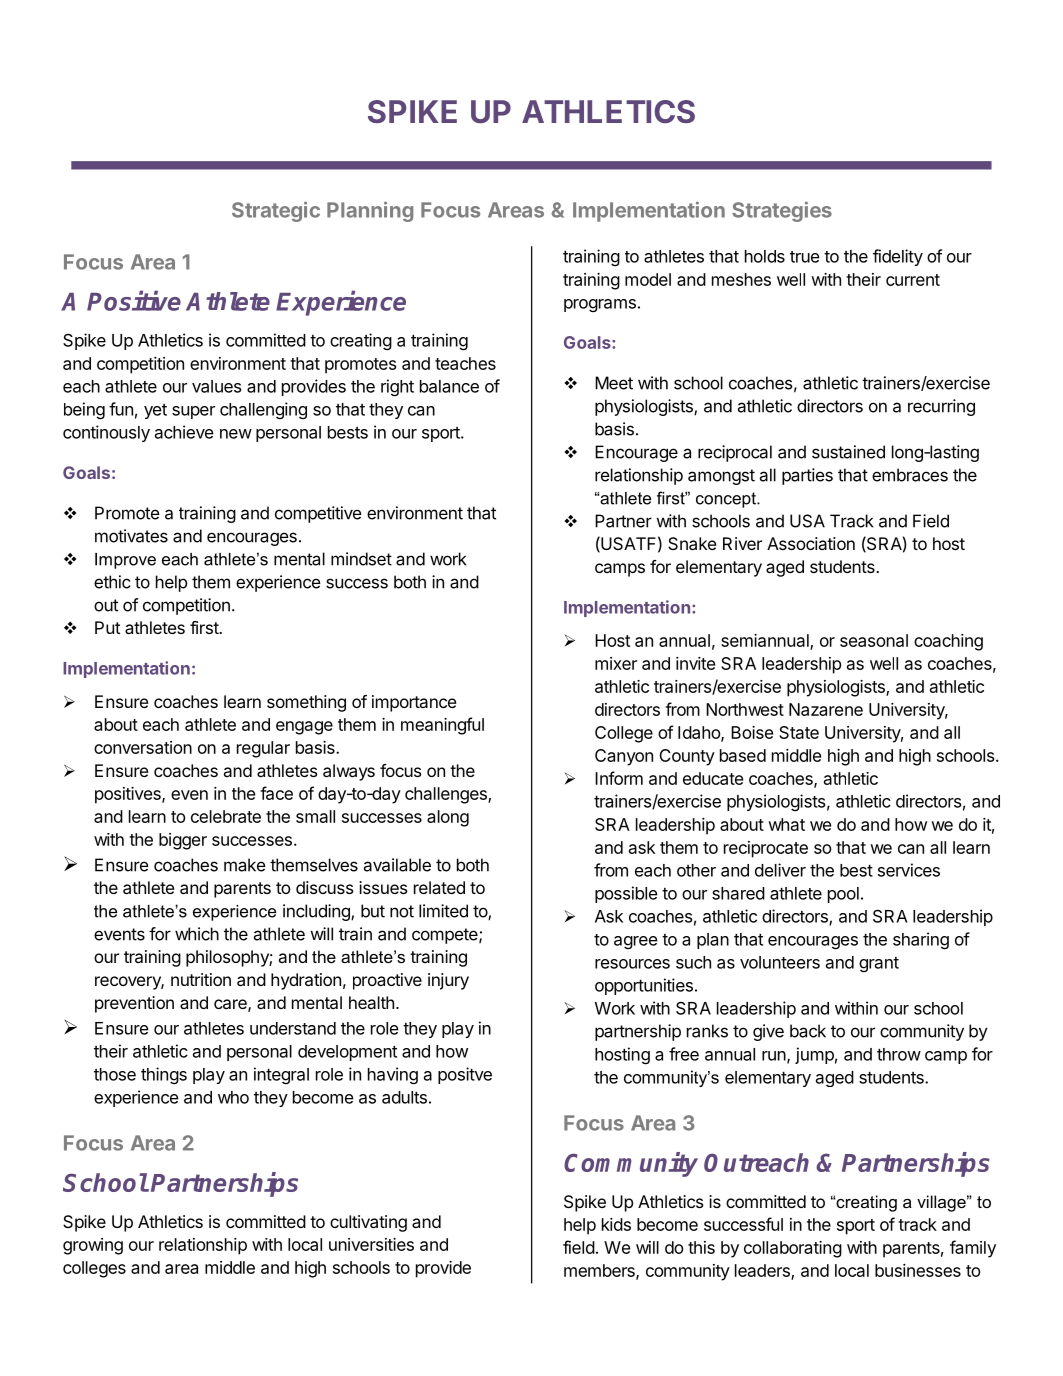 The height and width of the document is (1376, 1063). What do you see at coordinates (600, 305) in the document?
I see `programs` at bounding box center [600, 305].
